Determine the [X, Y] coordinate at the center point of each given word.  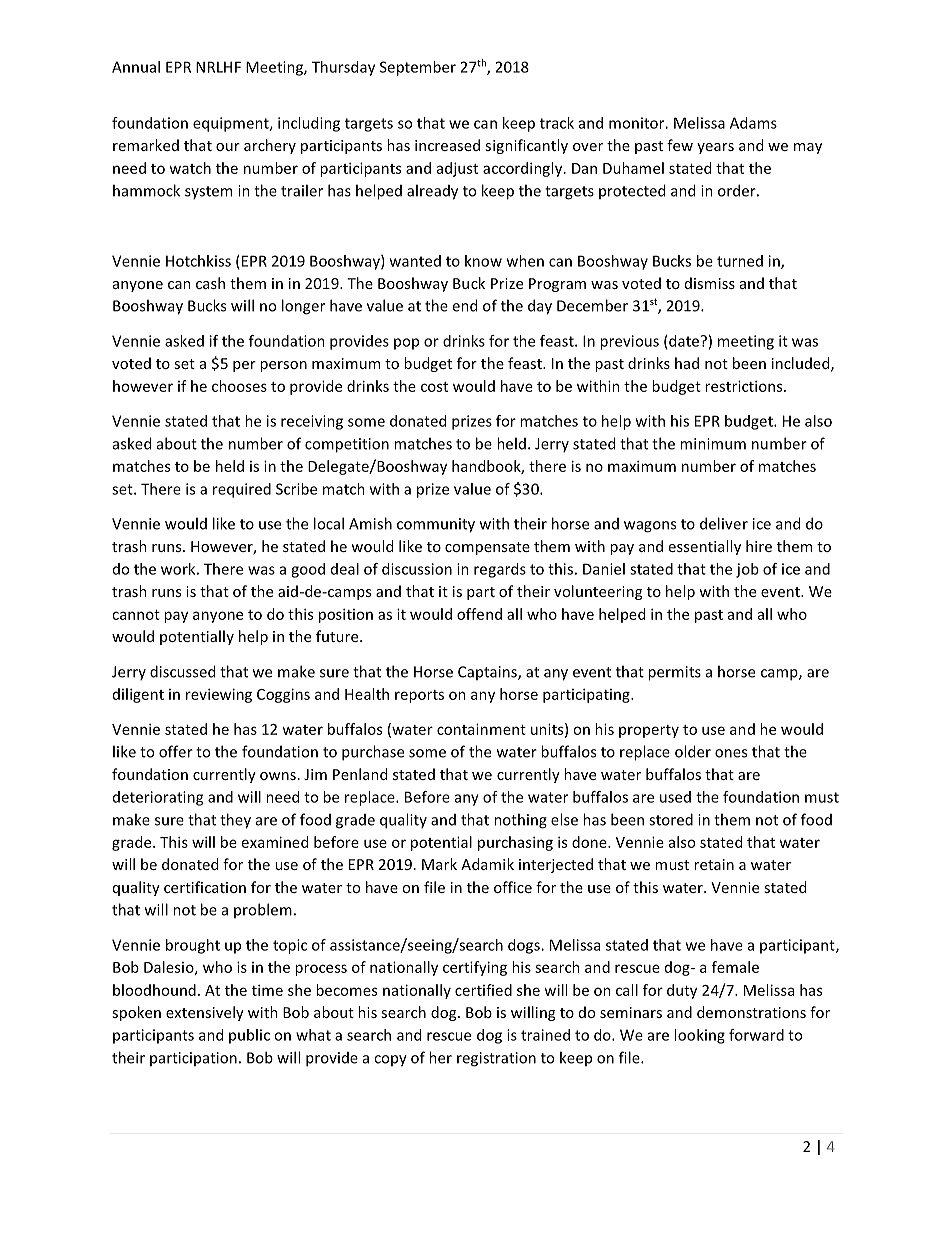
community [436, 525]
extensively [205, 1013]
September [418, 68]
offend [479, 614]
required [242, 490]
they [235, 821]
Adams [753, 123]
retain [714, 864]
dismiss [710, 283]
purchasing [515, 843]
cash [210, 283]
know [483, 261]
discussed [182, 671]
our [228, 147]
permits [674, 673]
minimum [713, 444]
